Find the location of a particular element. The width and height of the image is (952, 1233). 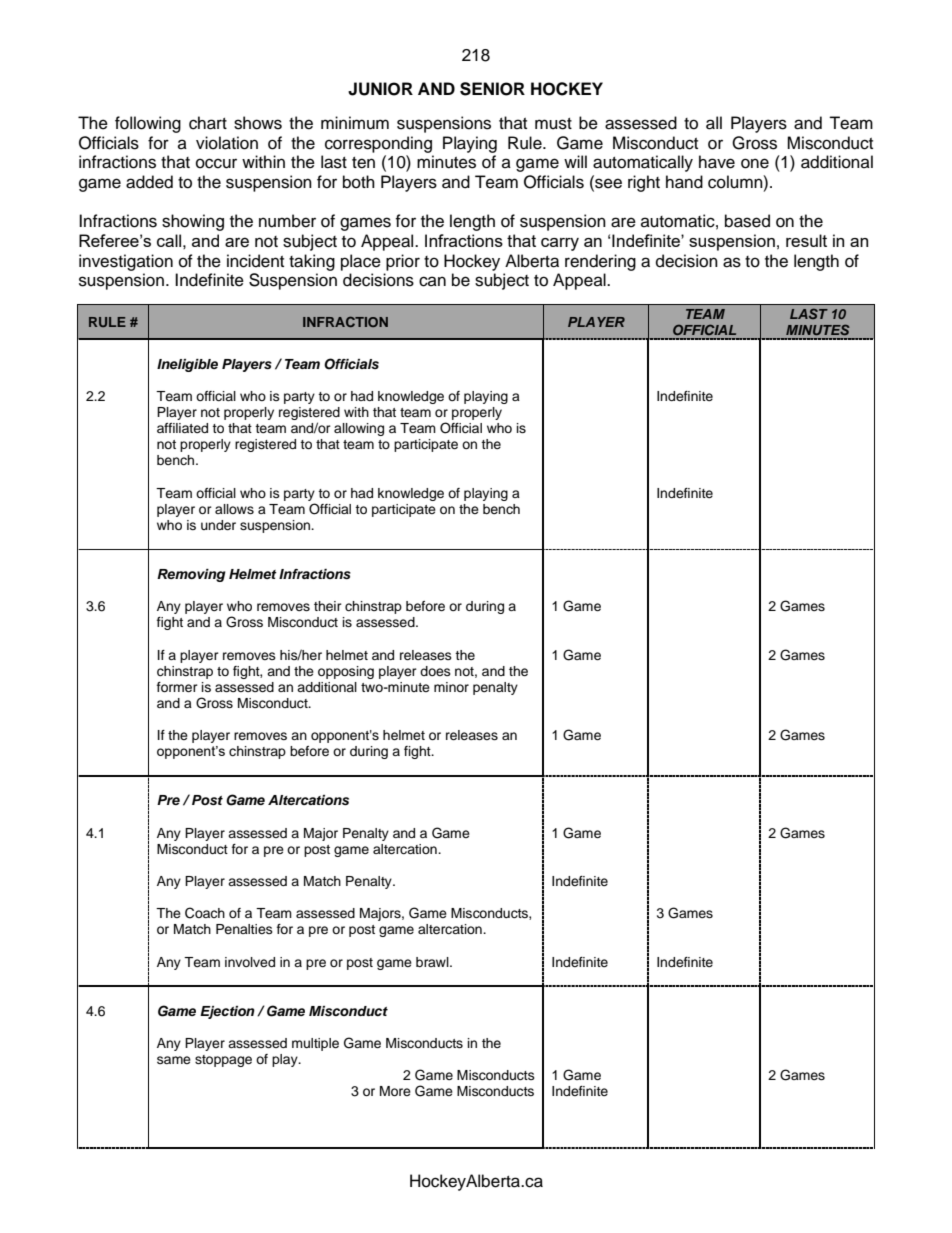

stoppage is located at coordinates (223, 1061).
